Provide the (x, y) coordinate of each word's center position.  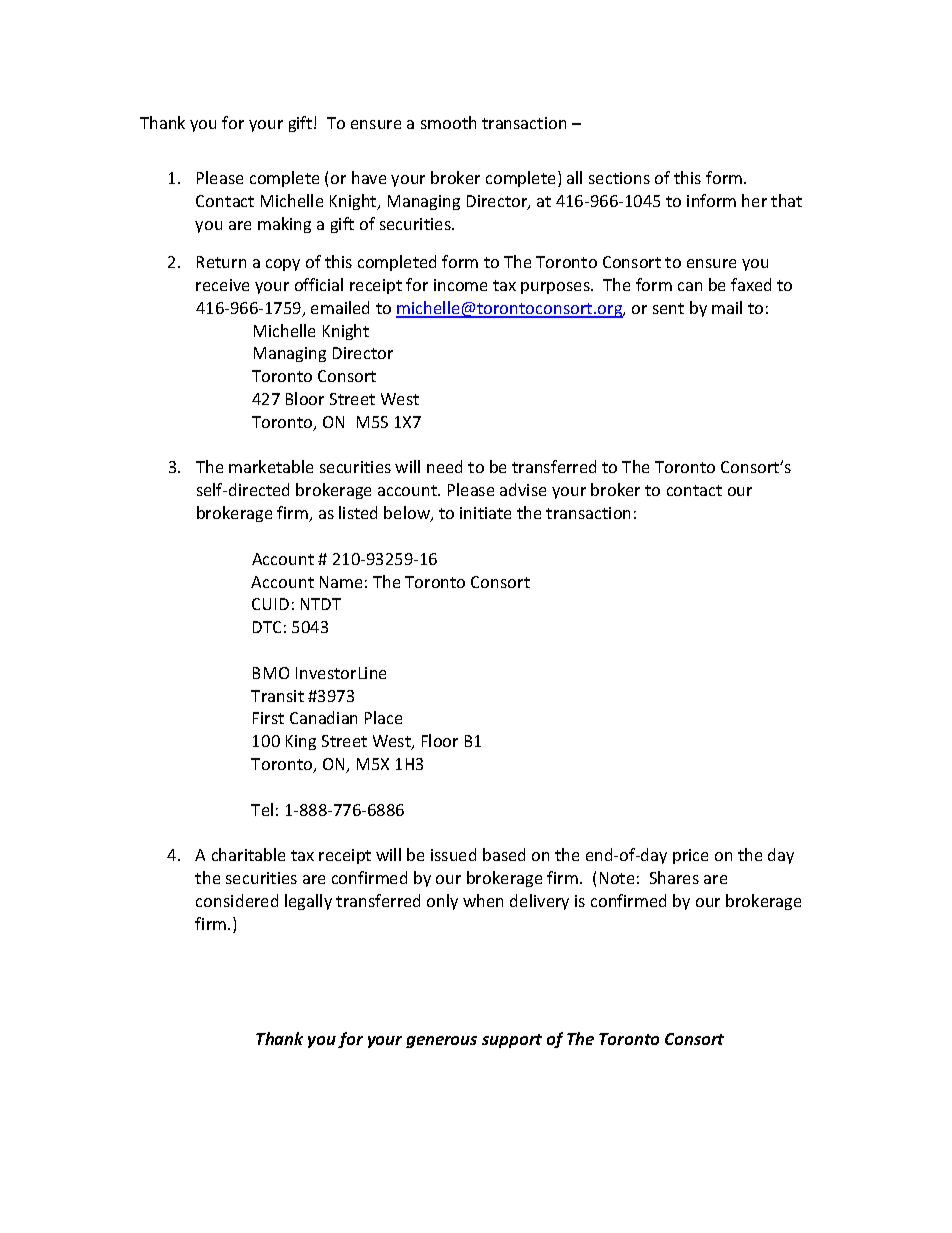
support (512, 1041)
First (268, 718)
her (754, 200)
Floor (440, 740)
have (369, 177)
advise (523, 489)
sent (668, 308)
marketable (271, 466)
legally (308, 902)
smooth (448, 122)
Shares (674, 877)
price (690, 856)
